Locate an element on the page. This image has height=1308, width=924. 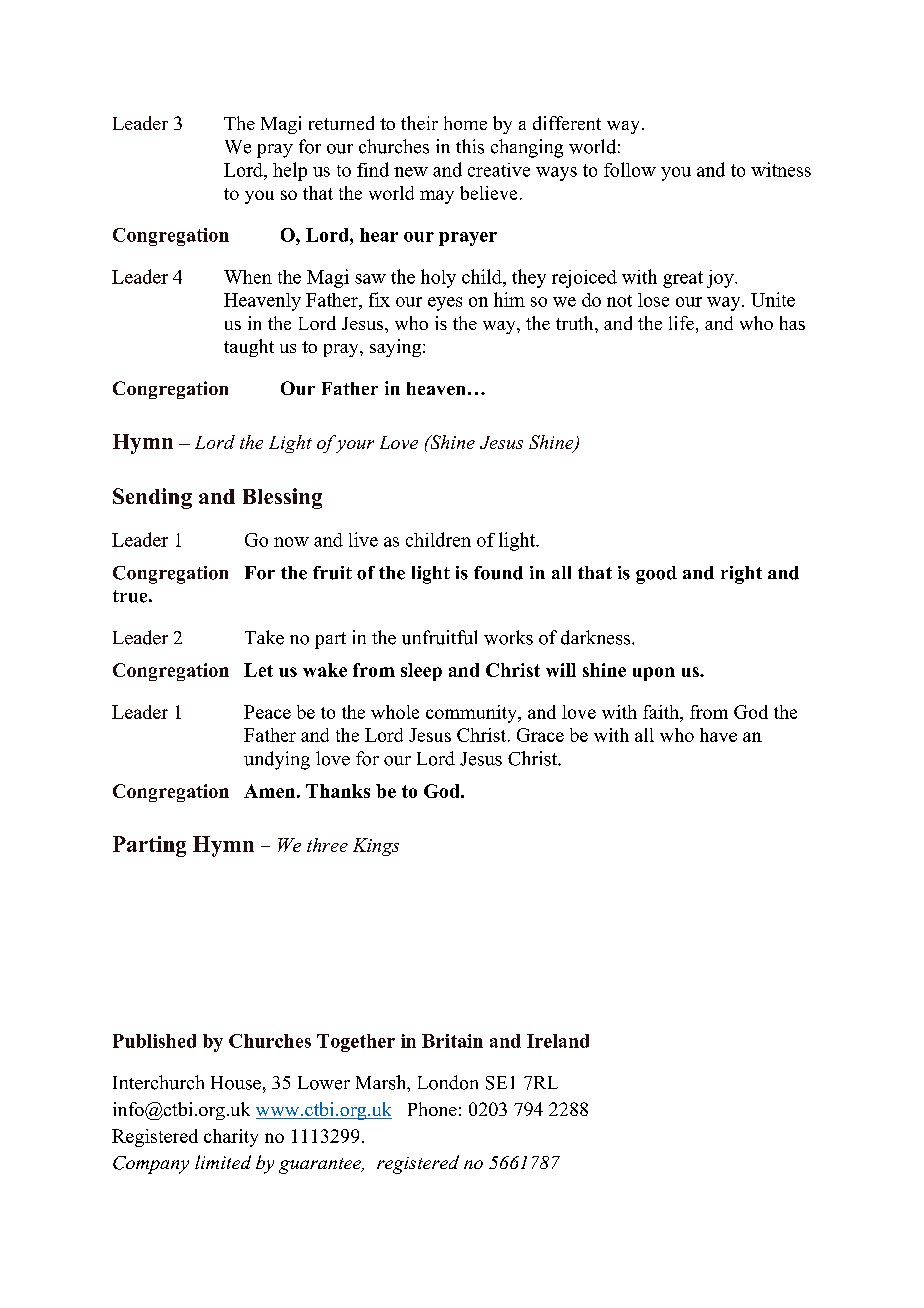
upon is located at coordinates (654, 674).
